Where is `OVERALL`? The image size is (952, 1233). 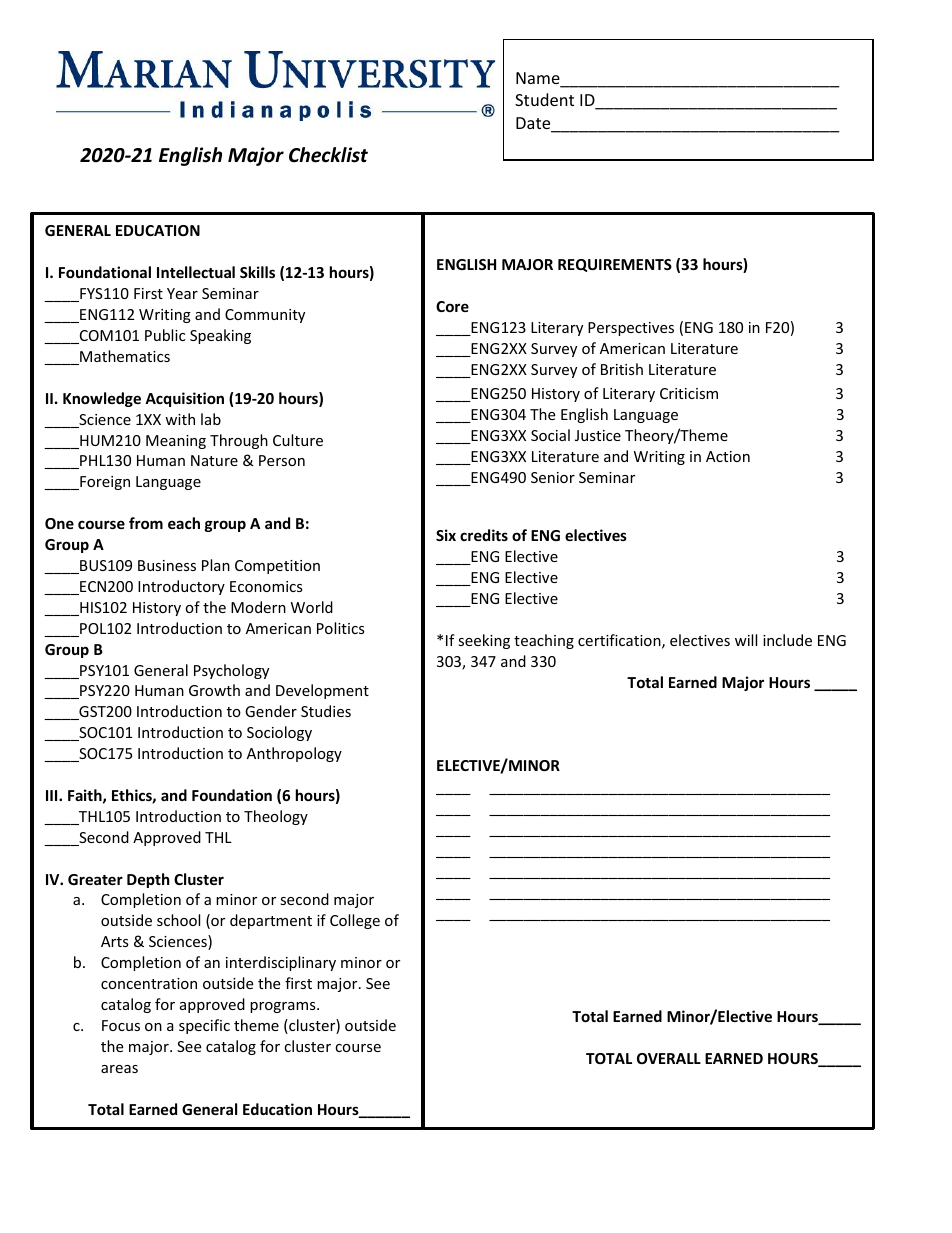 OVERALL is located at coordinates (669, 1058).
